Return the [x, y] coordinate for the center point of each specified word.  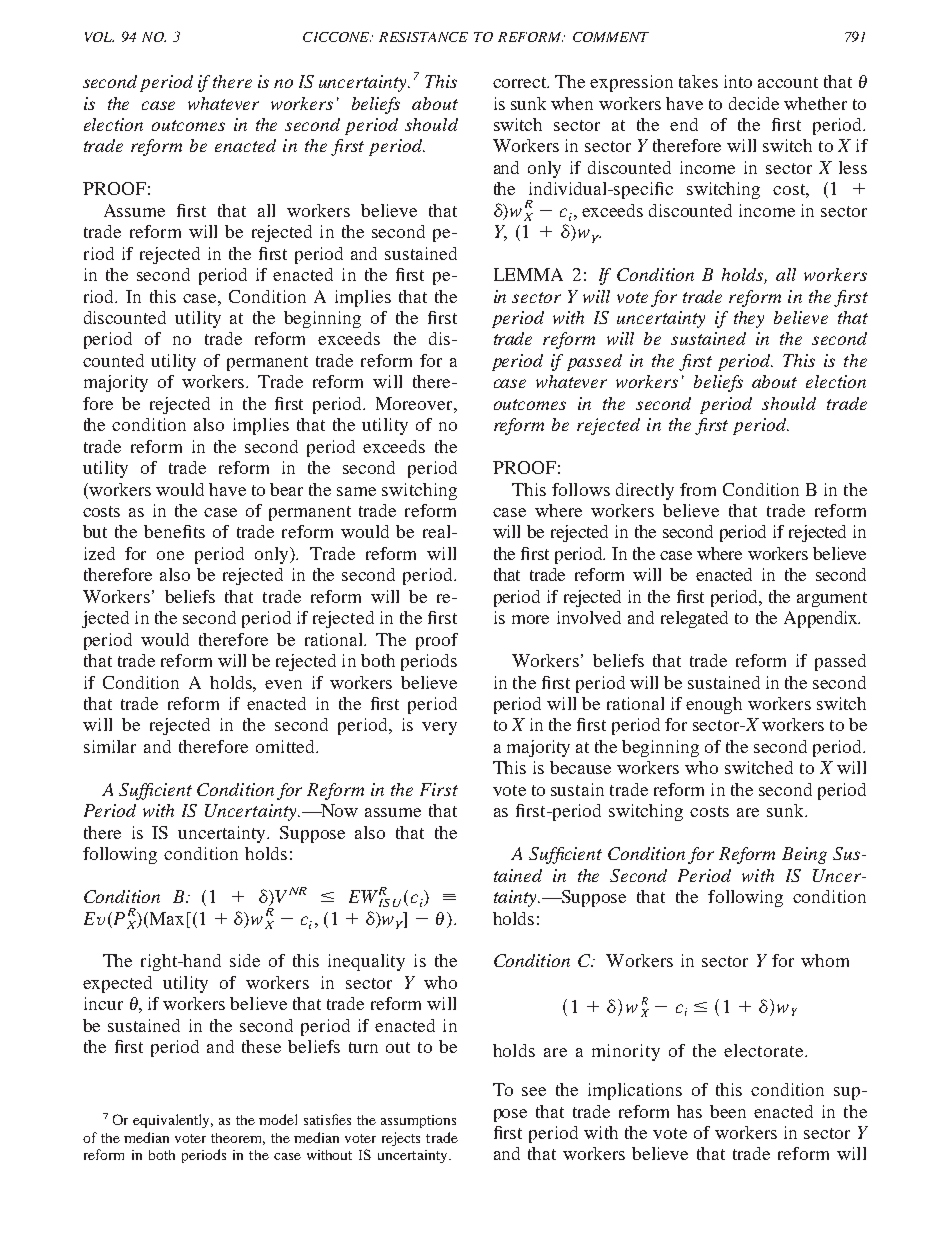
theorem [238, 1139]
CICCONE [338, 37]
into [738, 81]
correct [521, 82]
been [728, 1111]
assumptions [418, 1121]
